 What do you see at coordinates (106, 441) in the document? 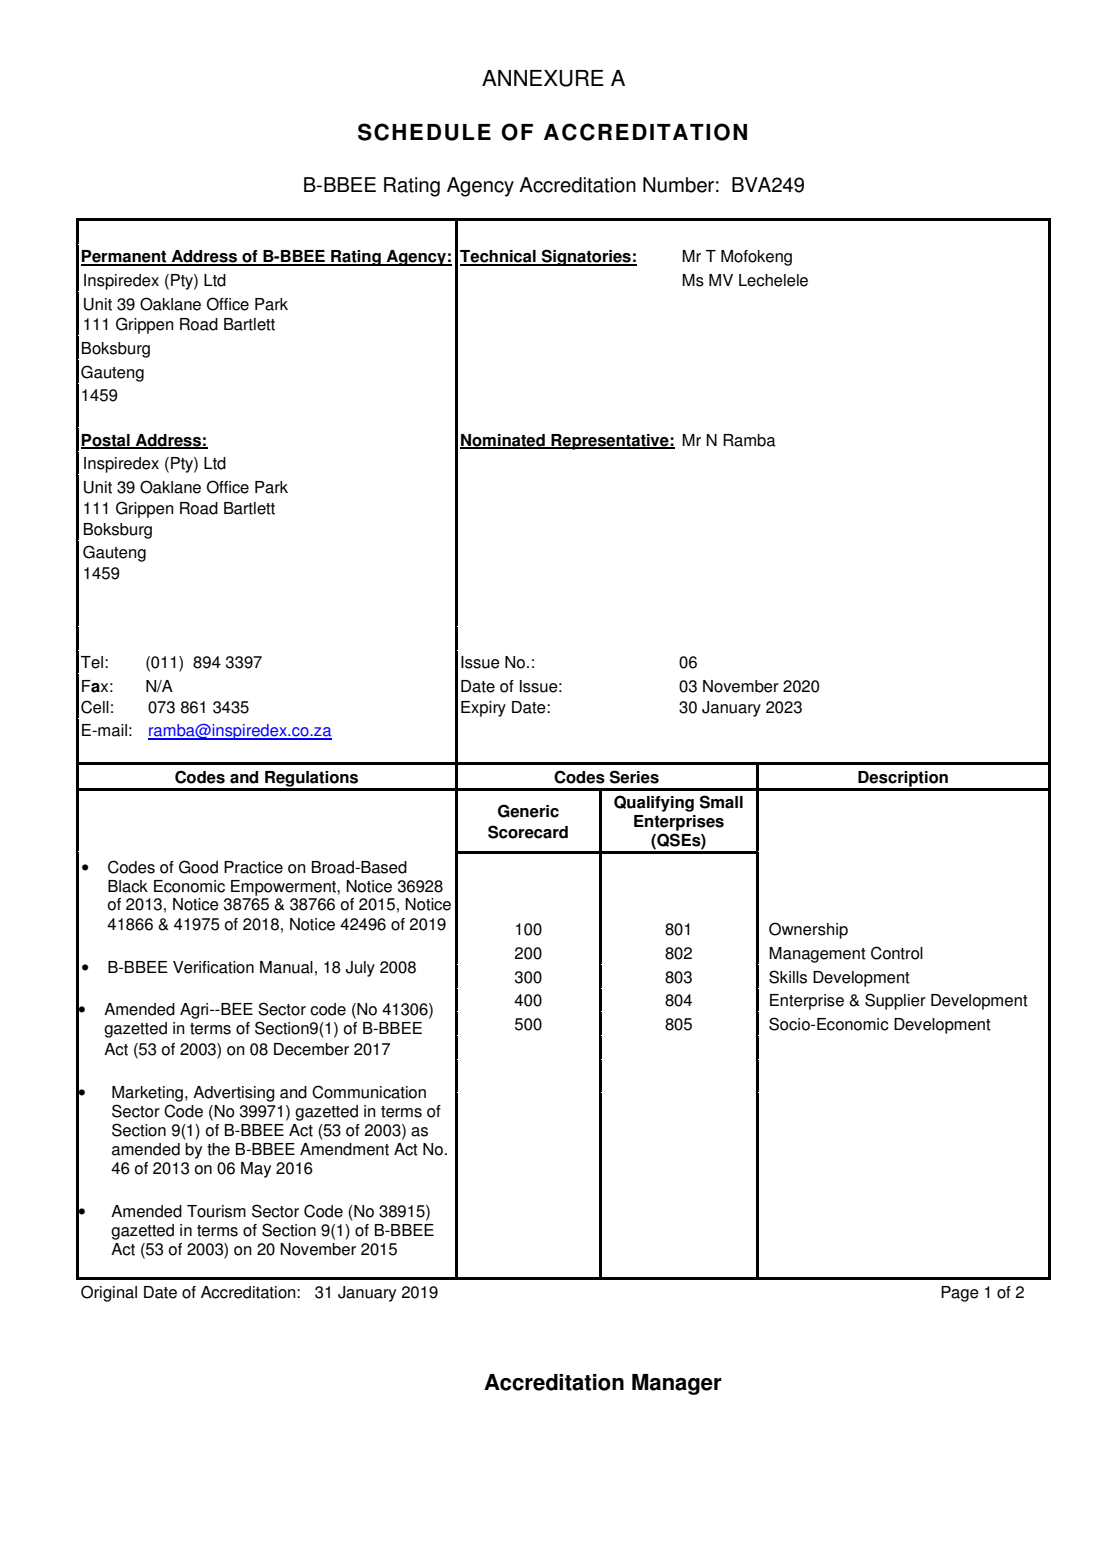
I see `Postal` at bounding box center [106, 441].
